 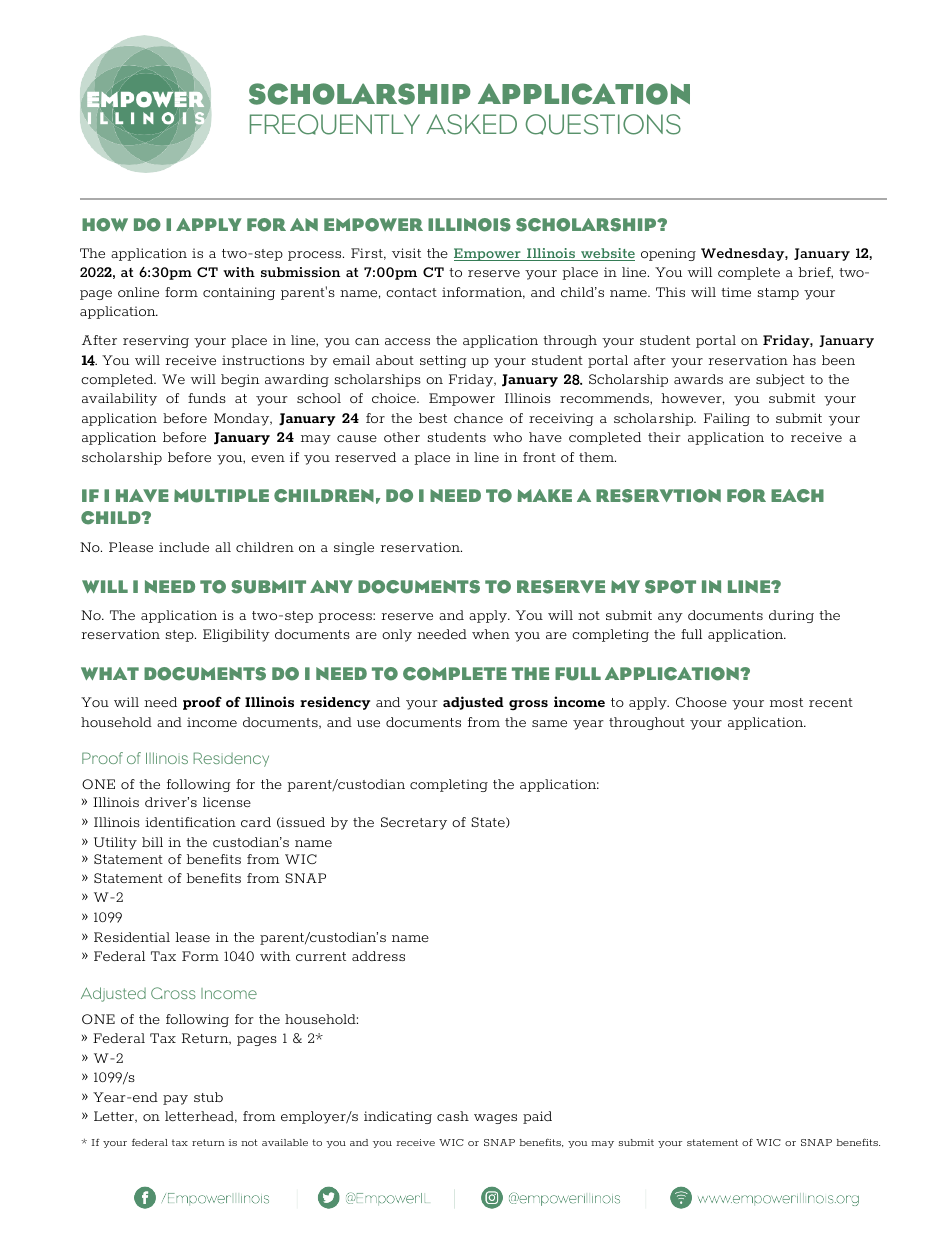 What do you see at coordinates (208, 1097) in the document?
I see `stub` at bounding box center [208, 1097].
